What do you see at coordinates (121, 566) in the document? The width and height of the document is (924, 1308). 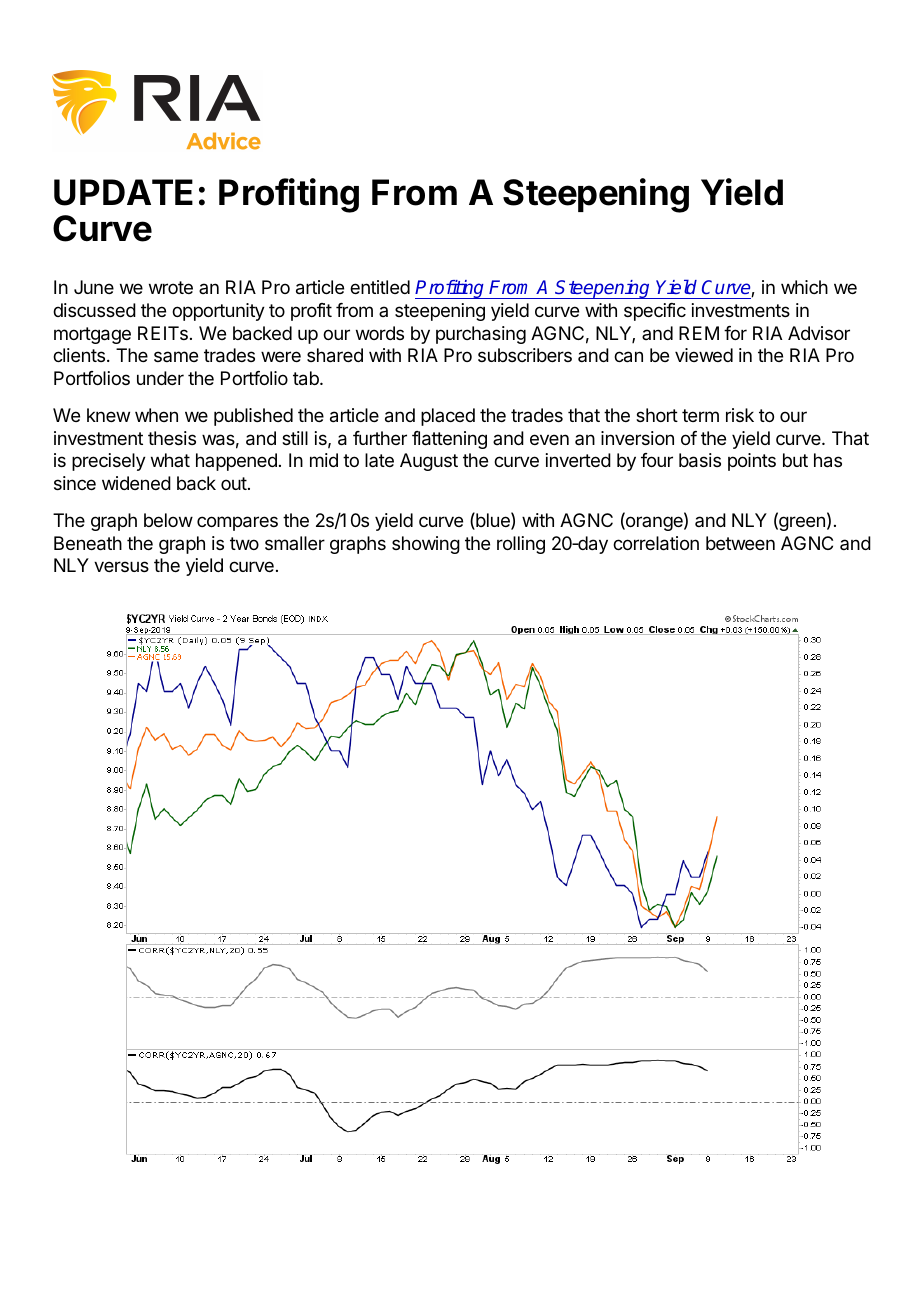 I see `versus` at bounding box center [121, 566].
